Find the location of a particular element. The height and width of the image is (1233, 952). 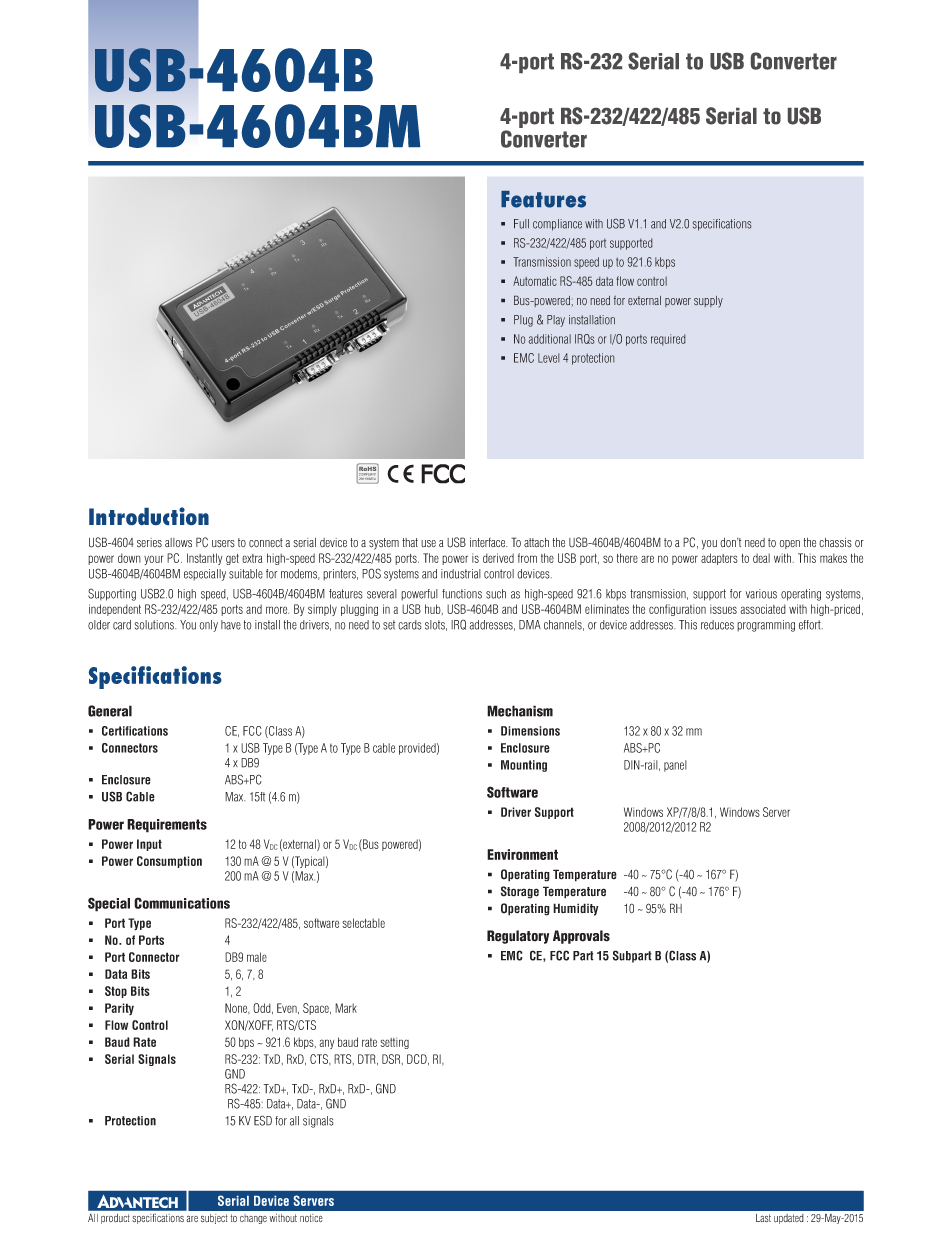

Automatic is located at coordinates (535, 281).
